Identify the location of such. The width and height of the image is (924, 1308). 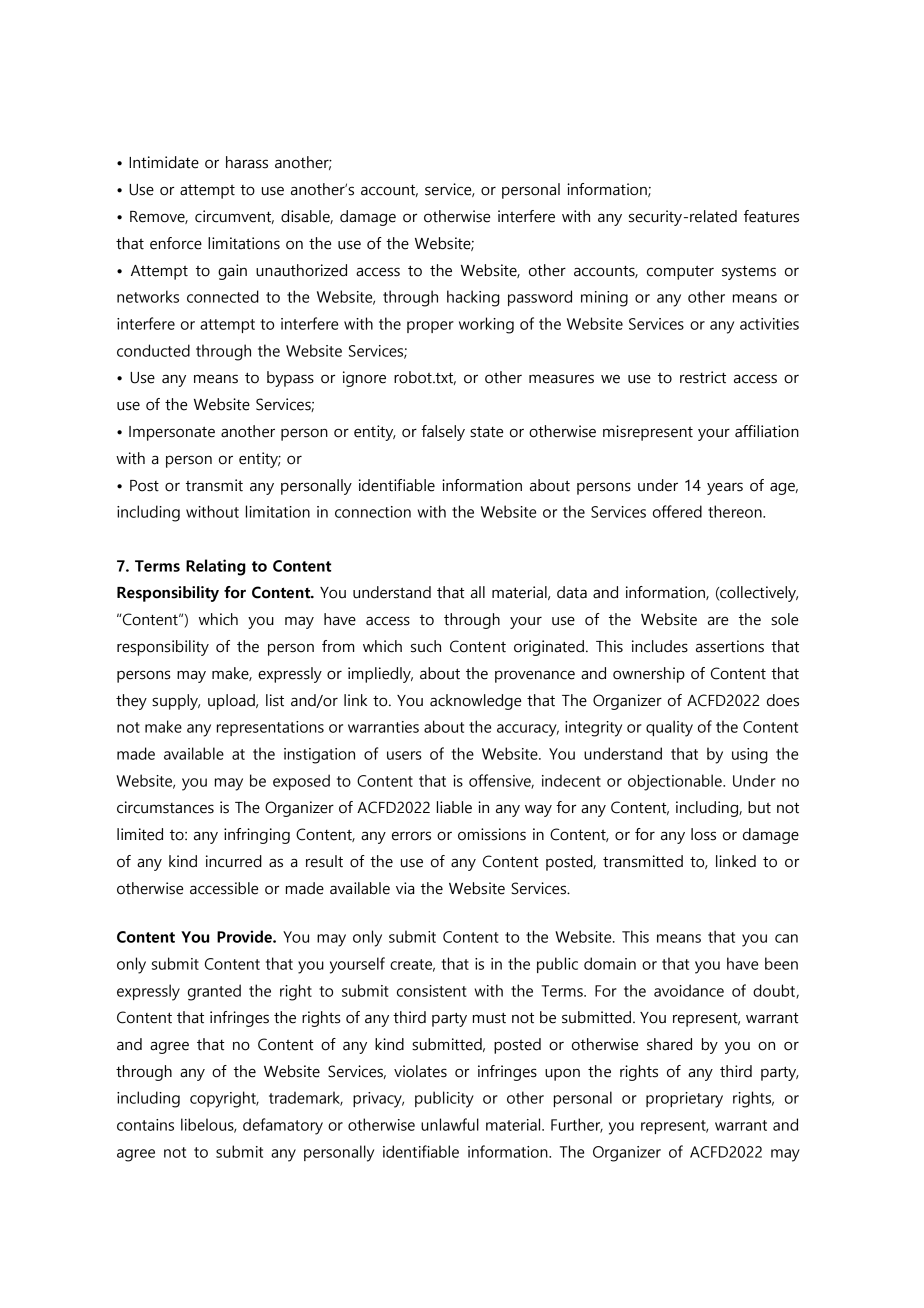
(426, 646).
